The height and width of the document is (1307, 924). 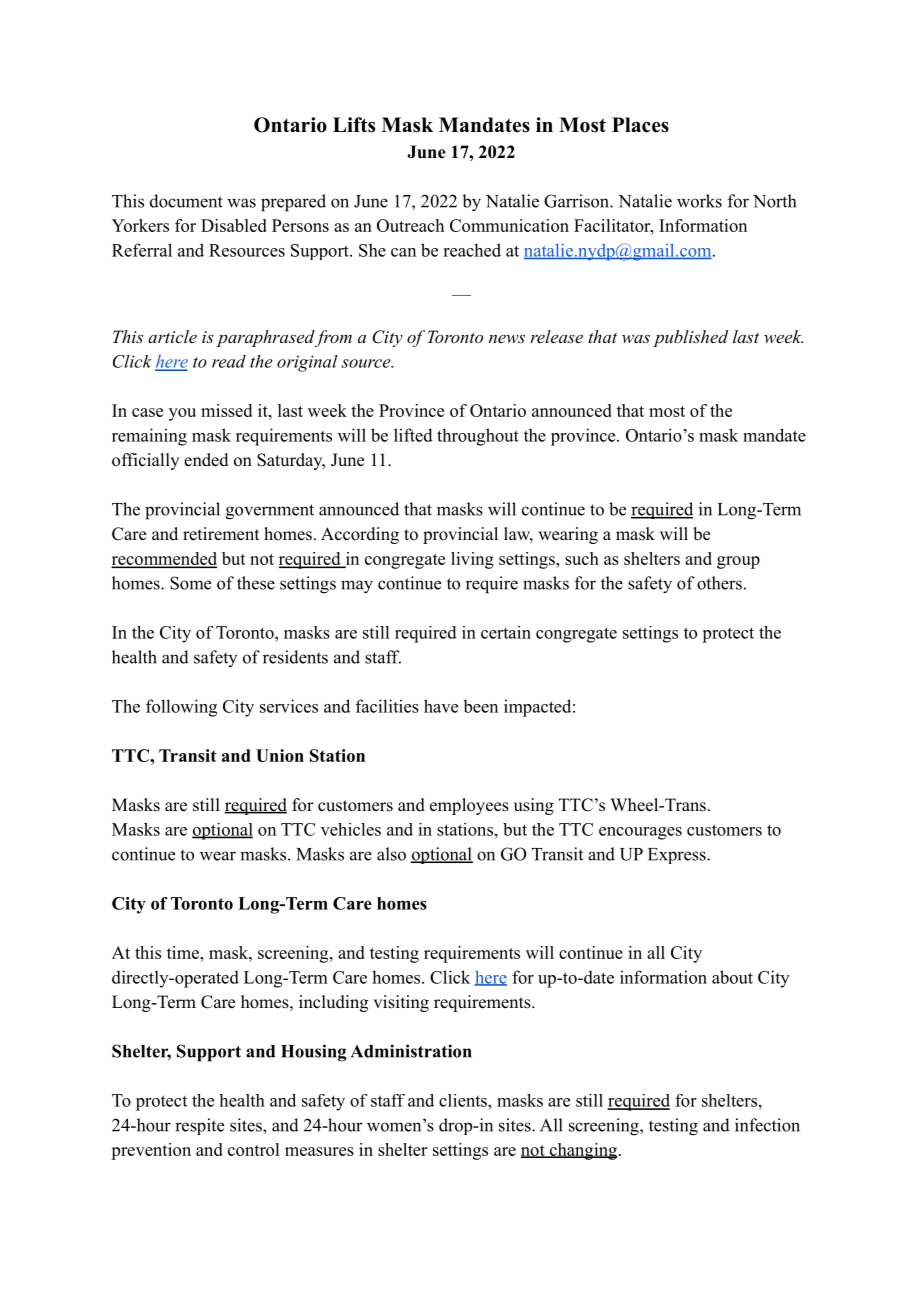 I want to click on Outreach, so click(x=410, y=225).
